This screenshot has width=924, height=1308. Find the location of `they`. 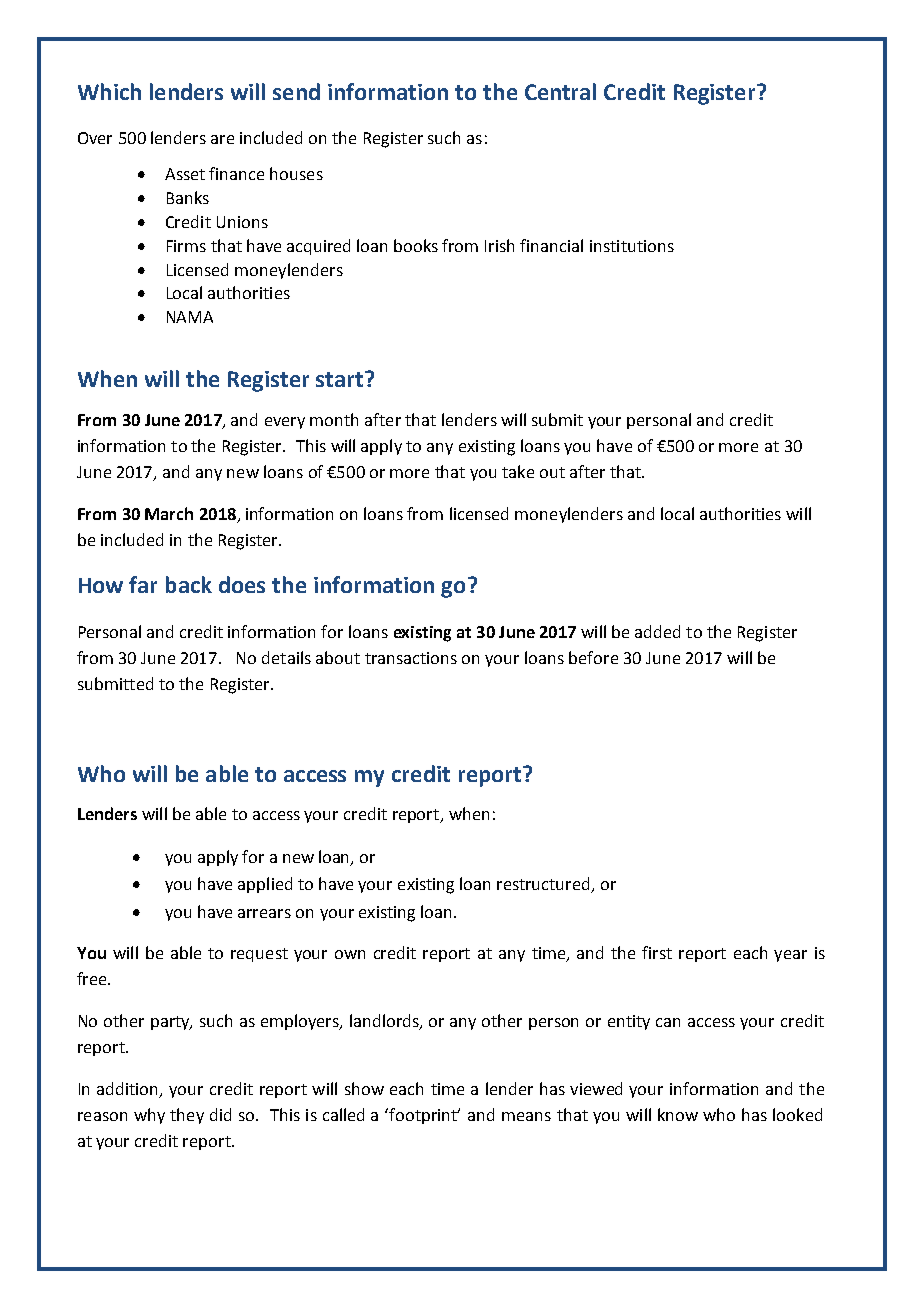

they is located at coordinates (187, 1116).
